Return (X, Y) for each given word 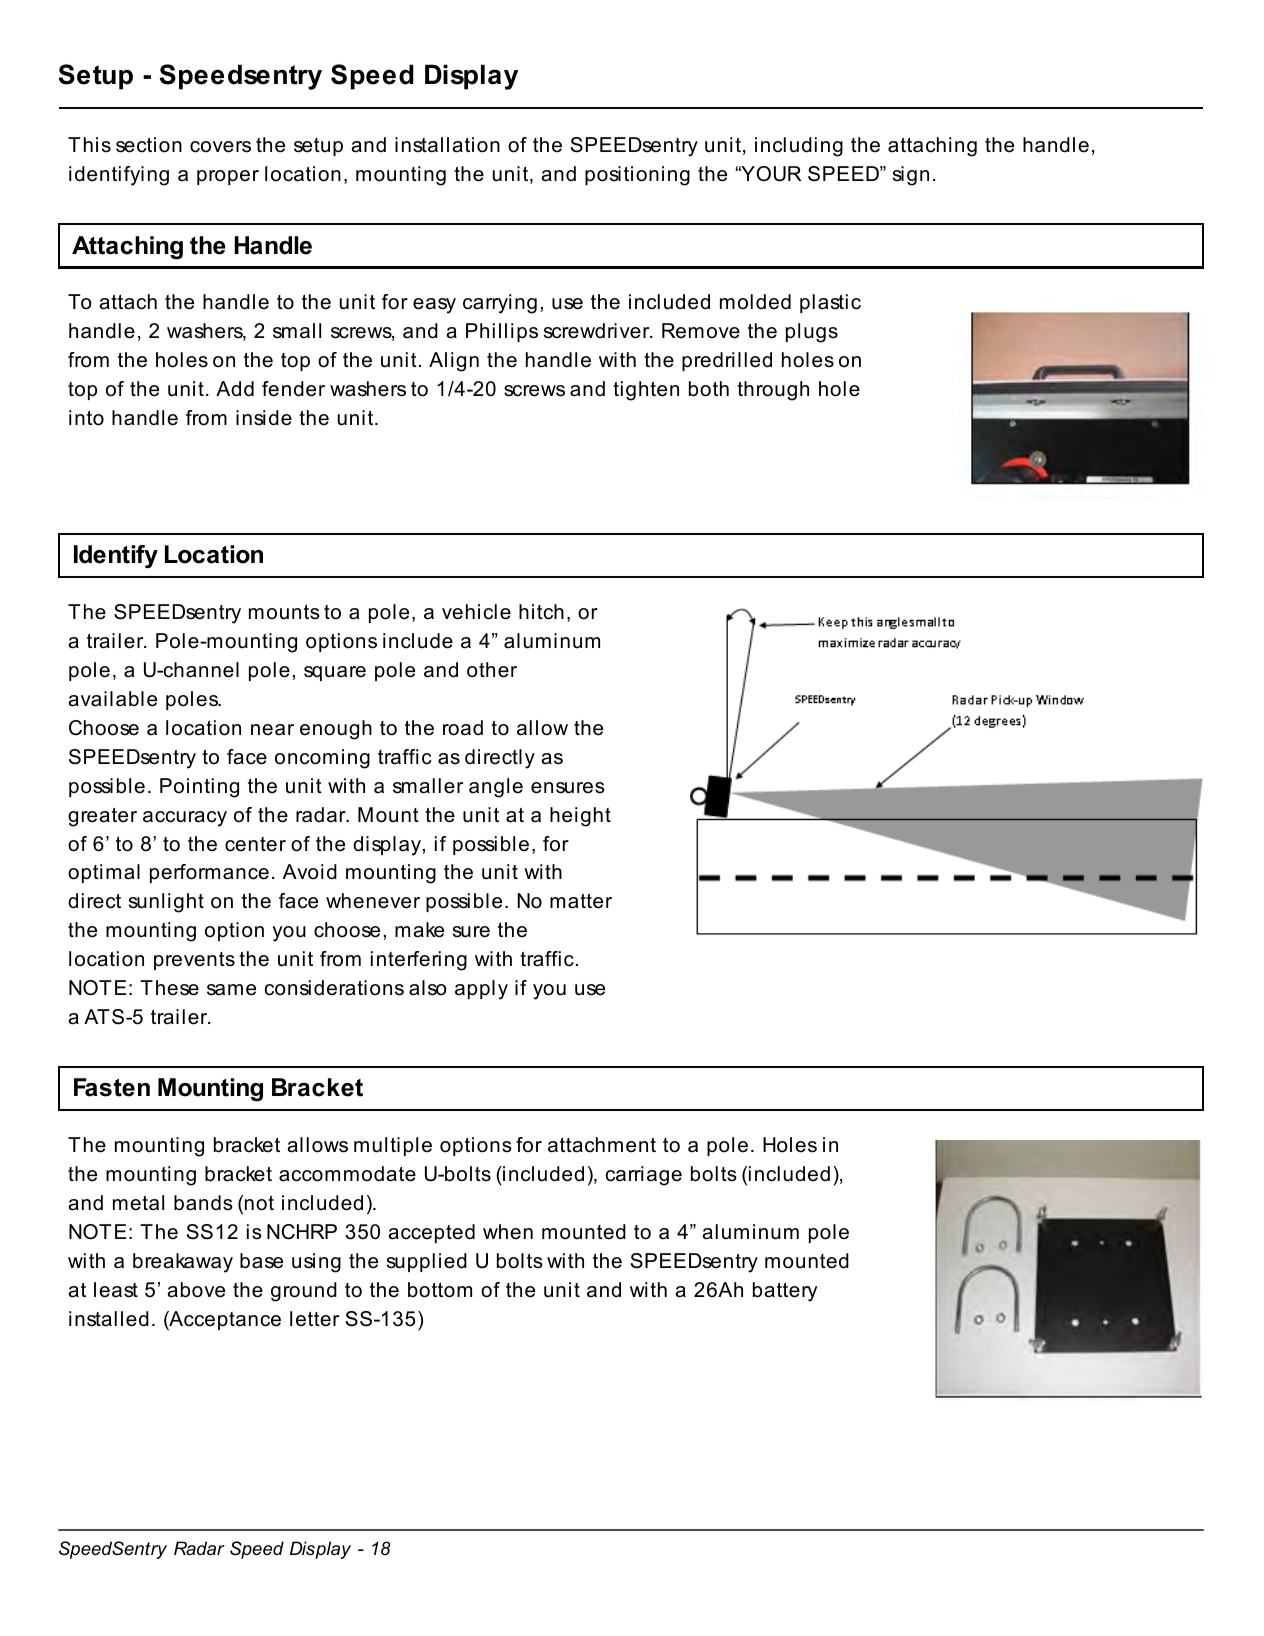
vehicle (476, 612)
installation (447, 145)
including (799, 147)
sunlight (166, 903)
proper (228, 177)
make (419, 930)
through (773, 391)
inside (264, 418)
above (196, 1290)
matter (581, 901)
